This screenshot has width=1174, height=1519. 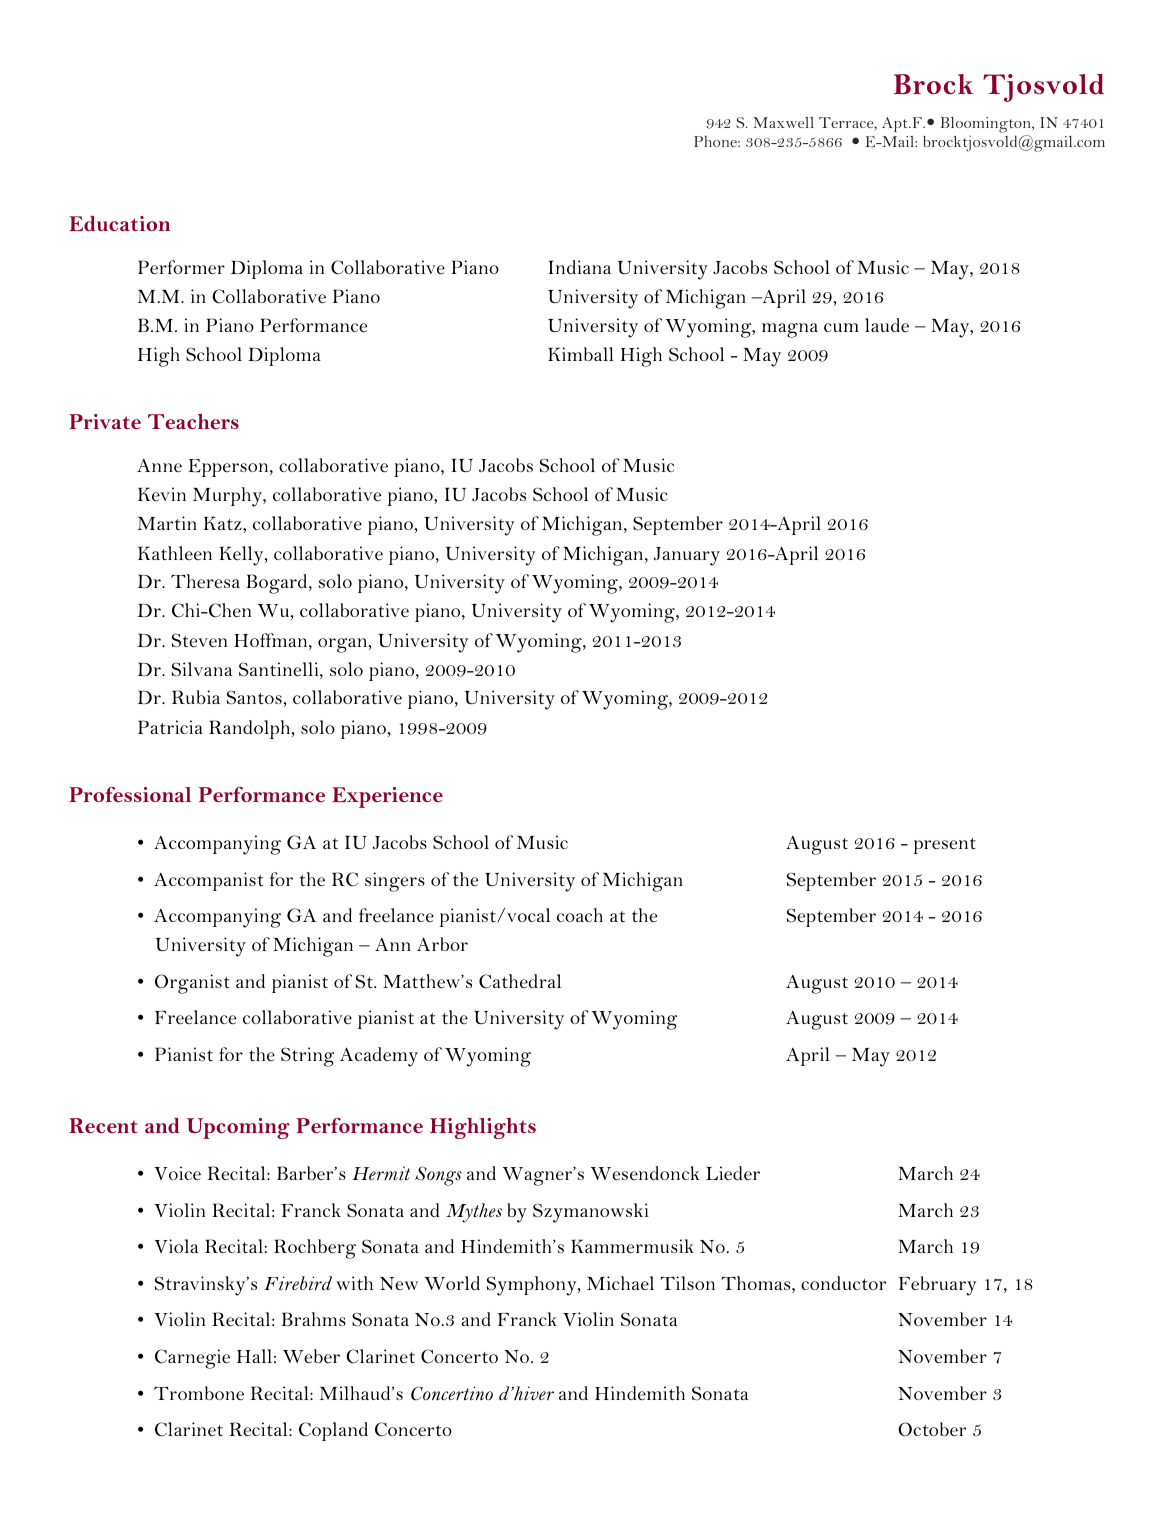 I want to click on coach, so click(x=580, y=915).
